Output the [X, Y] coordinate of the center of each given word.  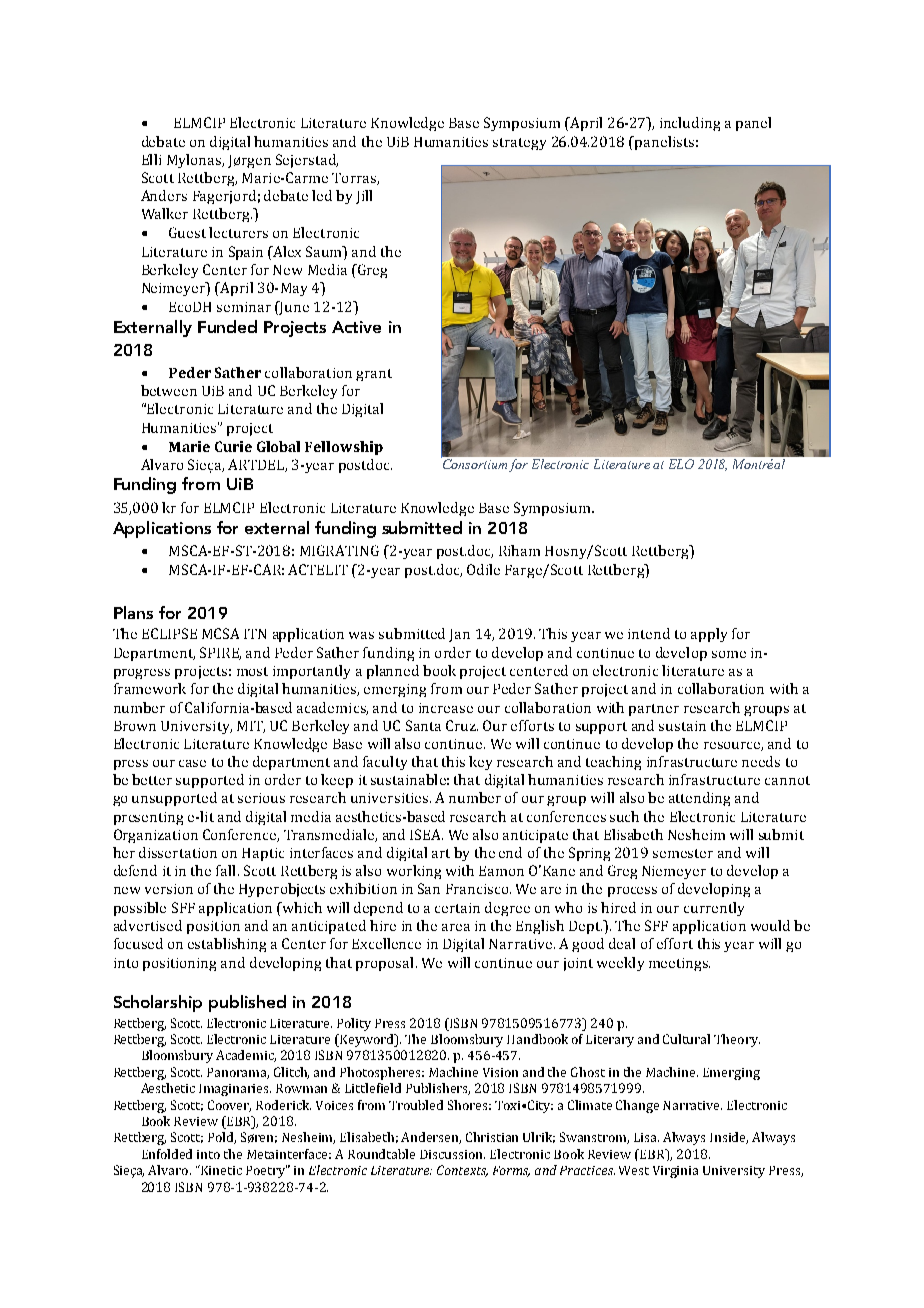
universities [389, 798]
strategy [519, 144]
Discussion [452, 1154]
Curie [233, 446]
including [690, 124]
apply [709, 635]
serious [261, 798]
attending [699, 799]
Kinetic [220, 1170]
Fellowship [344, 448]
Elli [151, 159]
